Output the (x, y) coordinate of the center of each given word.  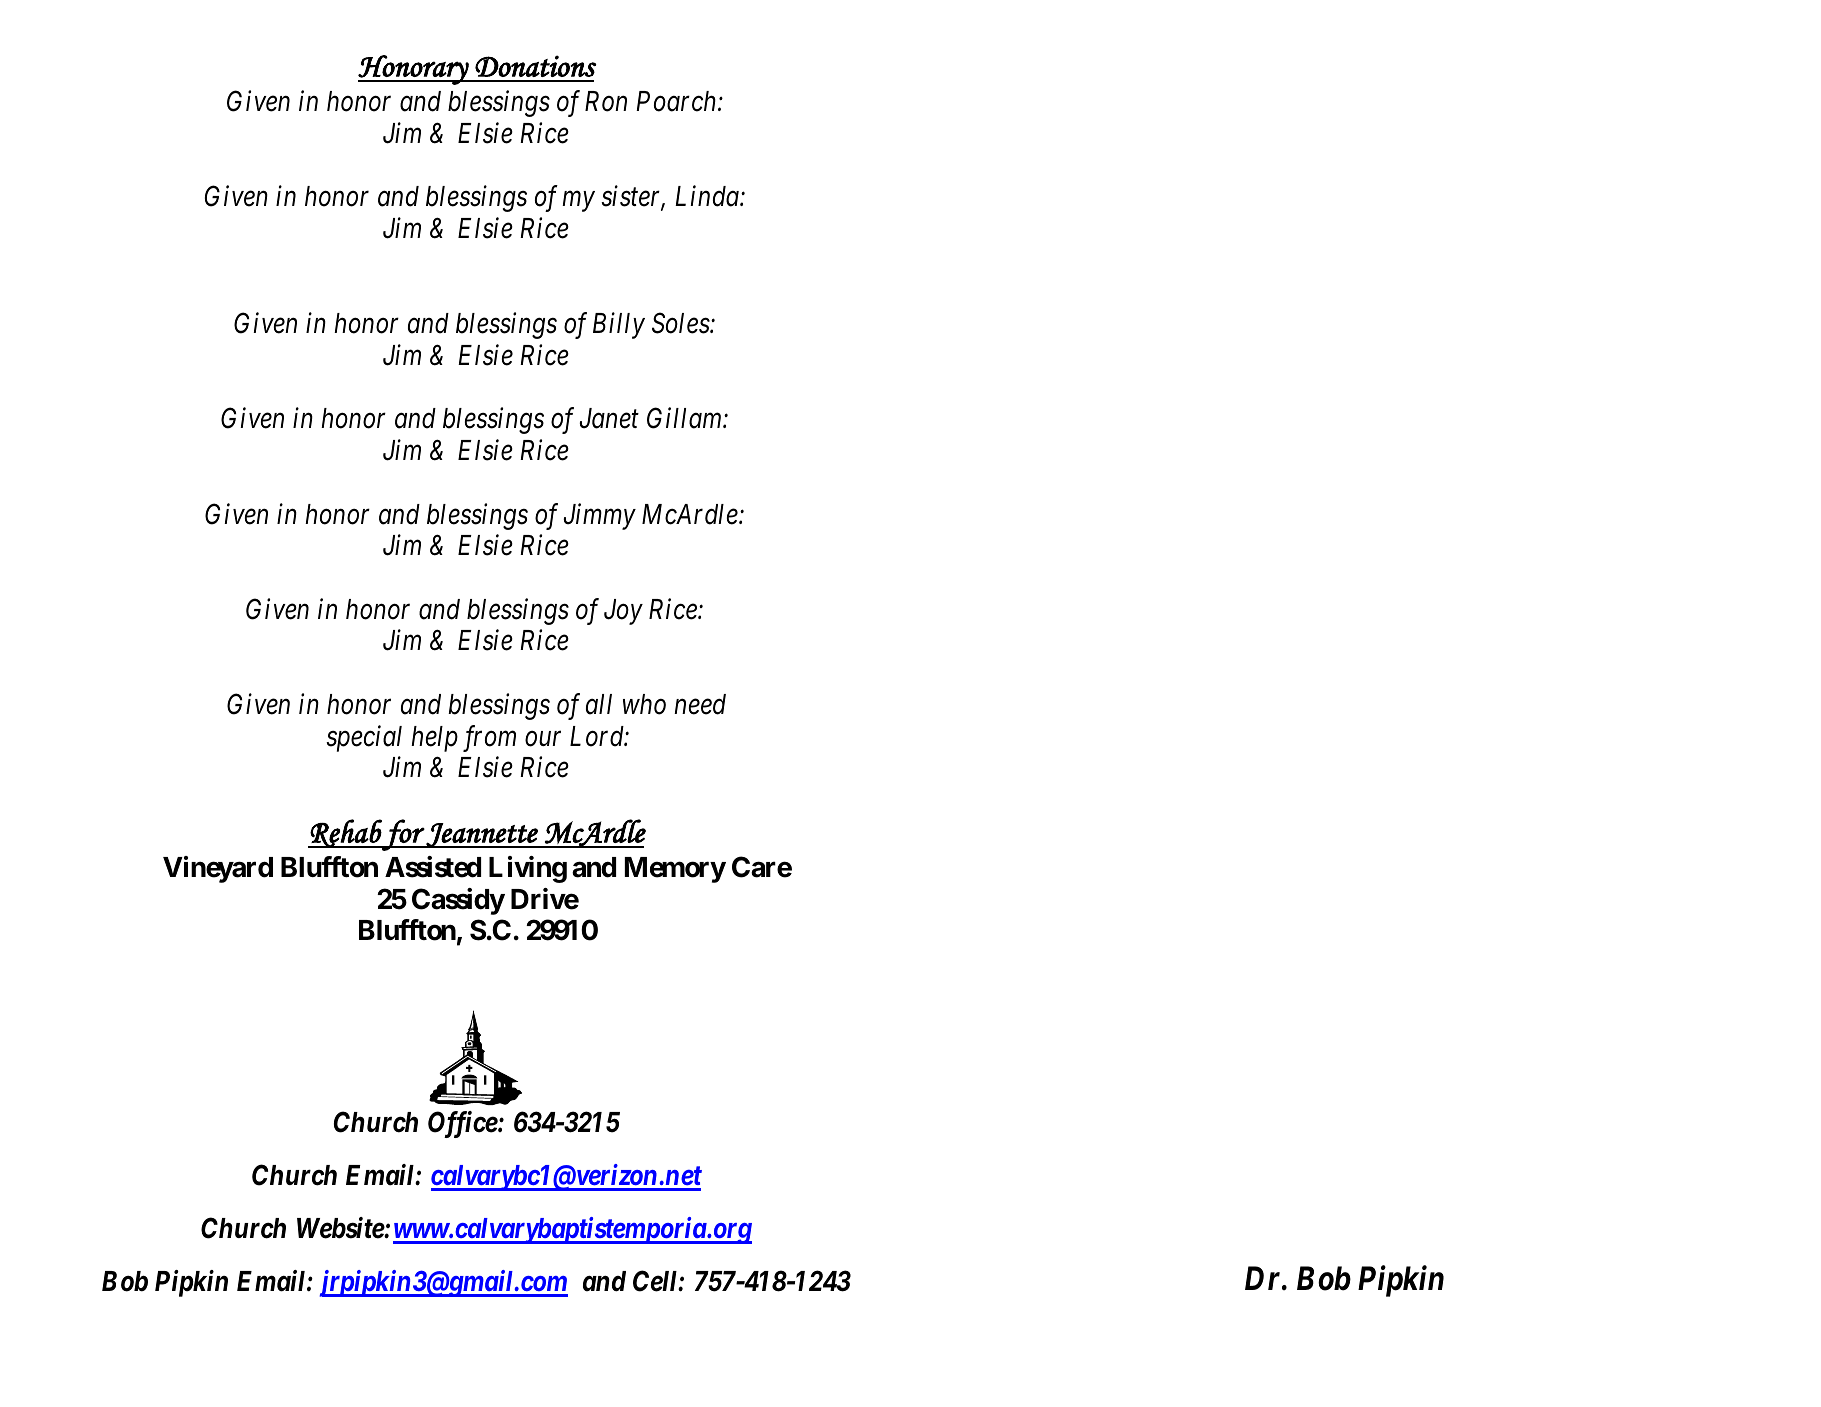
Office (463, 1124)
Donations (535, 66)
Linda (708, 196)
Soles (681, 323)
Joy (623, 612)
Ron (606, 101)
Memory (675, 870)
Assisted (433, 867)
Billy (619, 325)
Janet (609, 418)
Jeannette (482, 835)
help (434, 739)
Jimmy (599, 517)
